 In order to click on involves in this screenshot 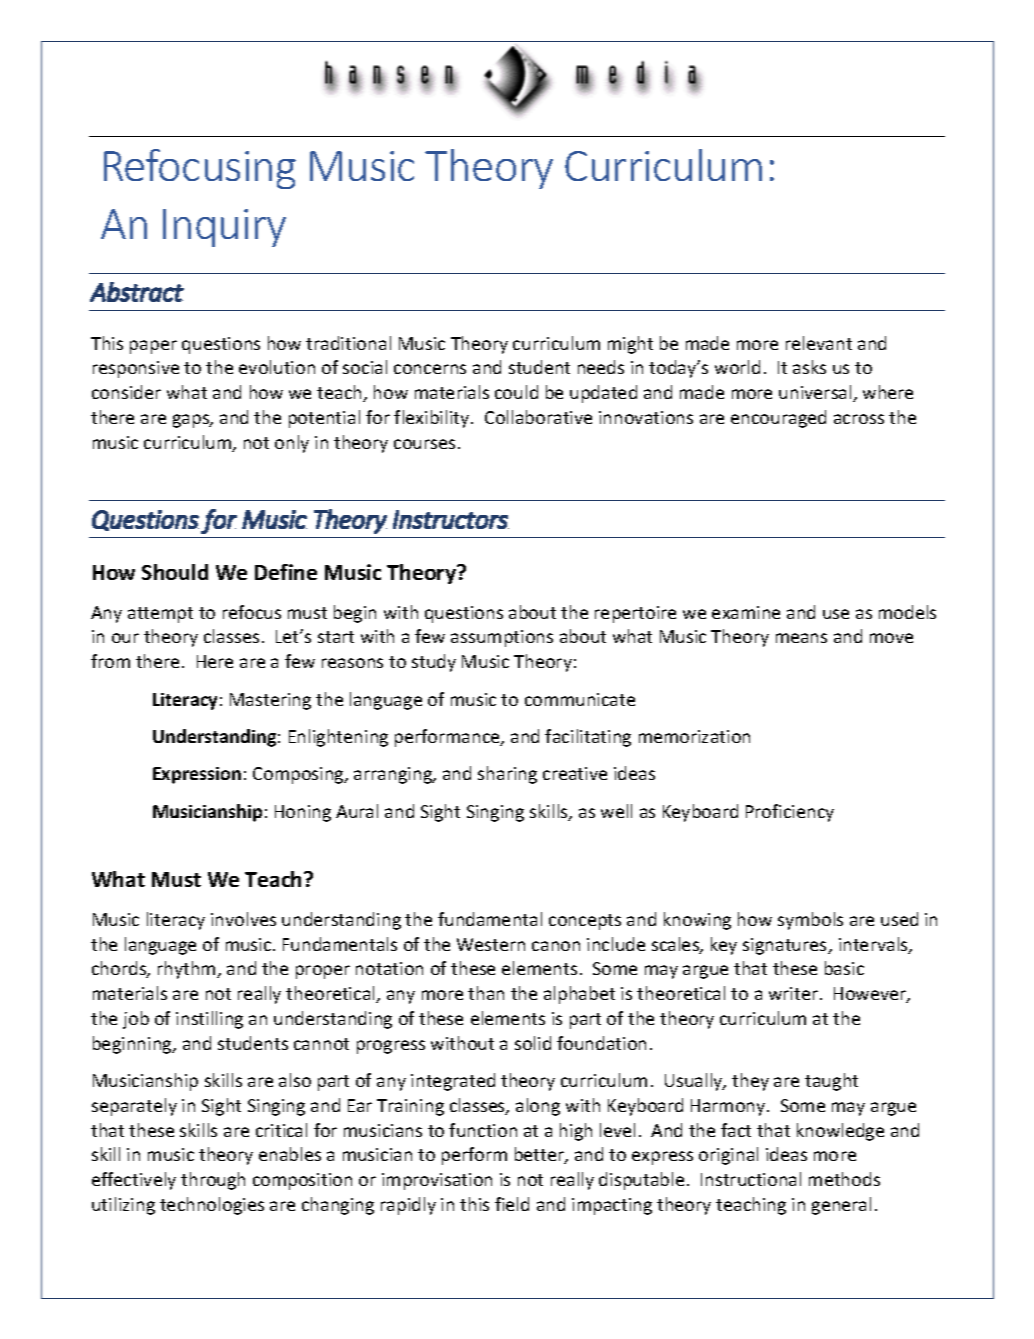, I will do `click(243, 919)`.
